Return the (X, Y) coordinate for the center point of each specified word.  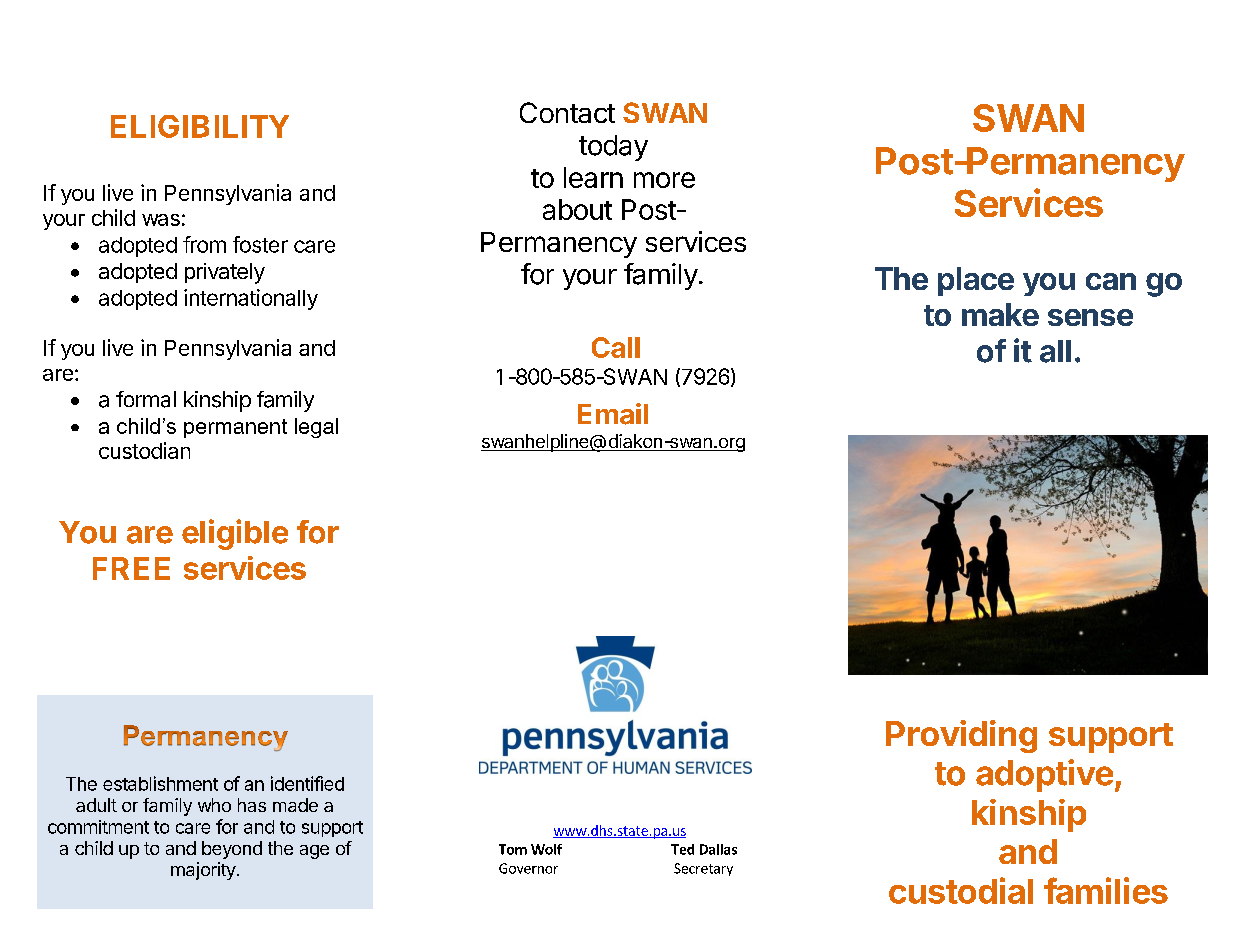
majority (203, 871)
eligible (235, 534)
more (664, 180)
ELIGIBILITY (200, 126)
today (613, 148)
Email (613, 414)
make (1000, 314)
